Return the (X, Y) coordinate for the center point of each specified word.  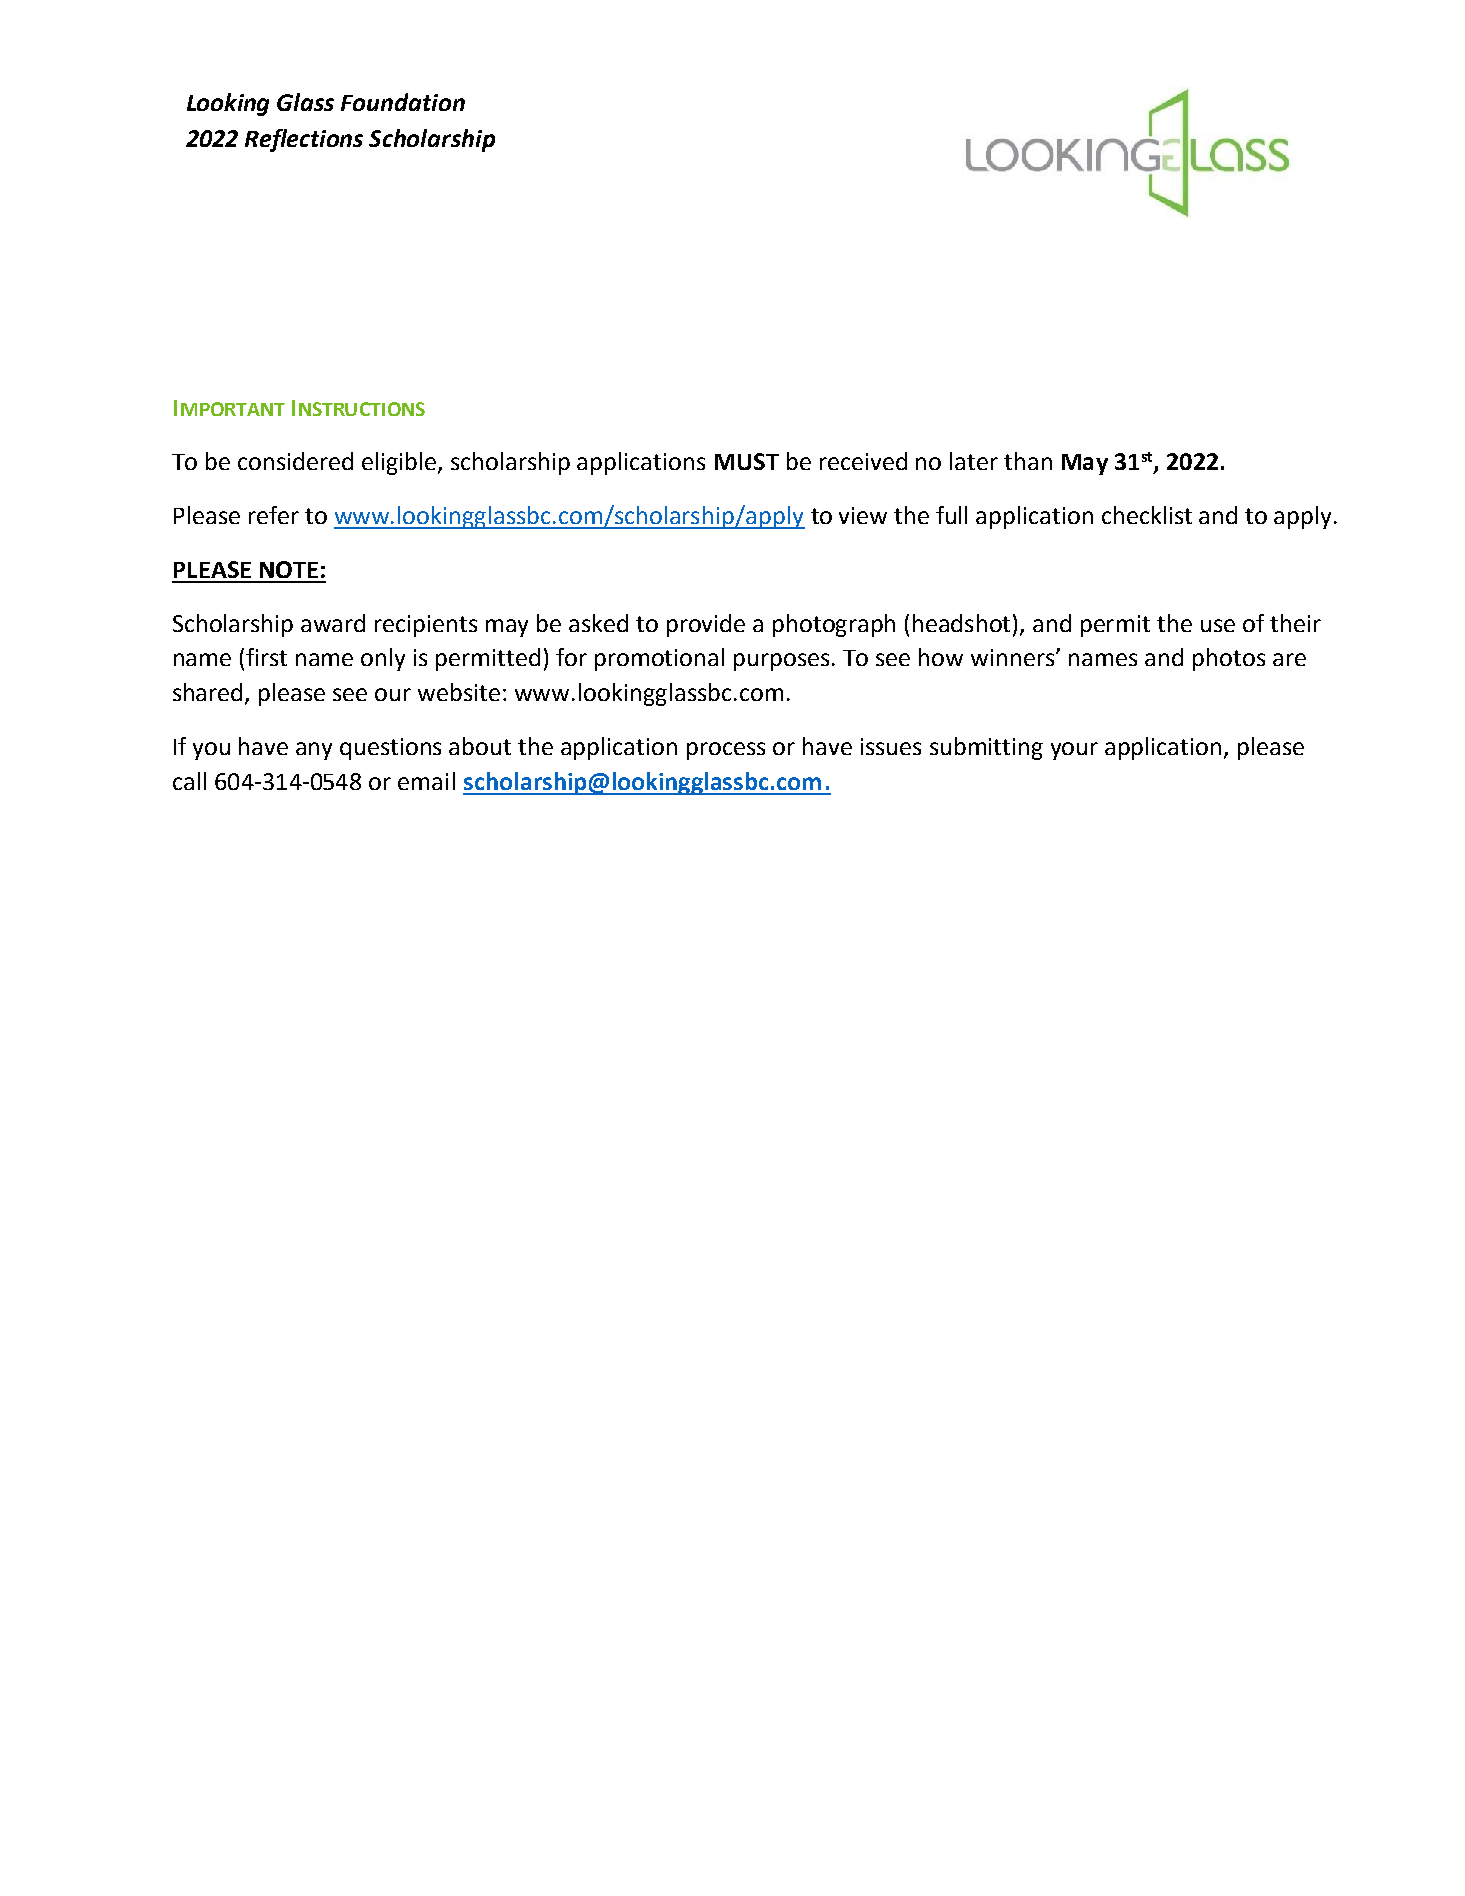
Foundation (403, 102)
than (1028, 461)
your (1074, 751)
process (726, 751)
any (314, 751)
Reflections (304, 140)
